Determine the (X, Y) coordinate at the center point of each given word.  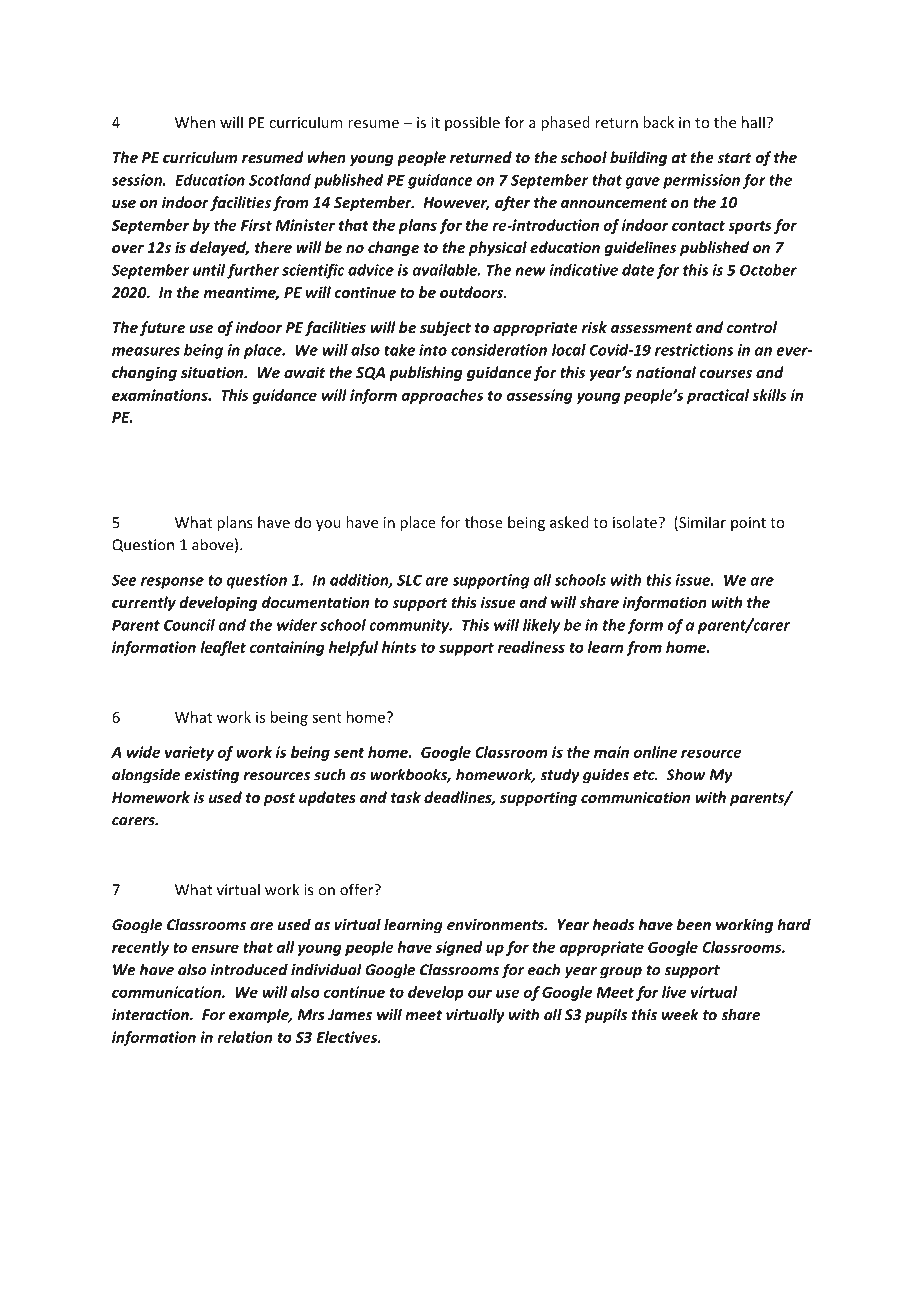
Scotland (280, 180)
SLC (409, 580)
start (734, 158)
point (748, 524)
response (172, 583)
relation (245, 1037)
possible (472, 123)
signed (459, 948)
